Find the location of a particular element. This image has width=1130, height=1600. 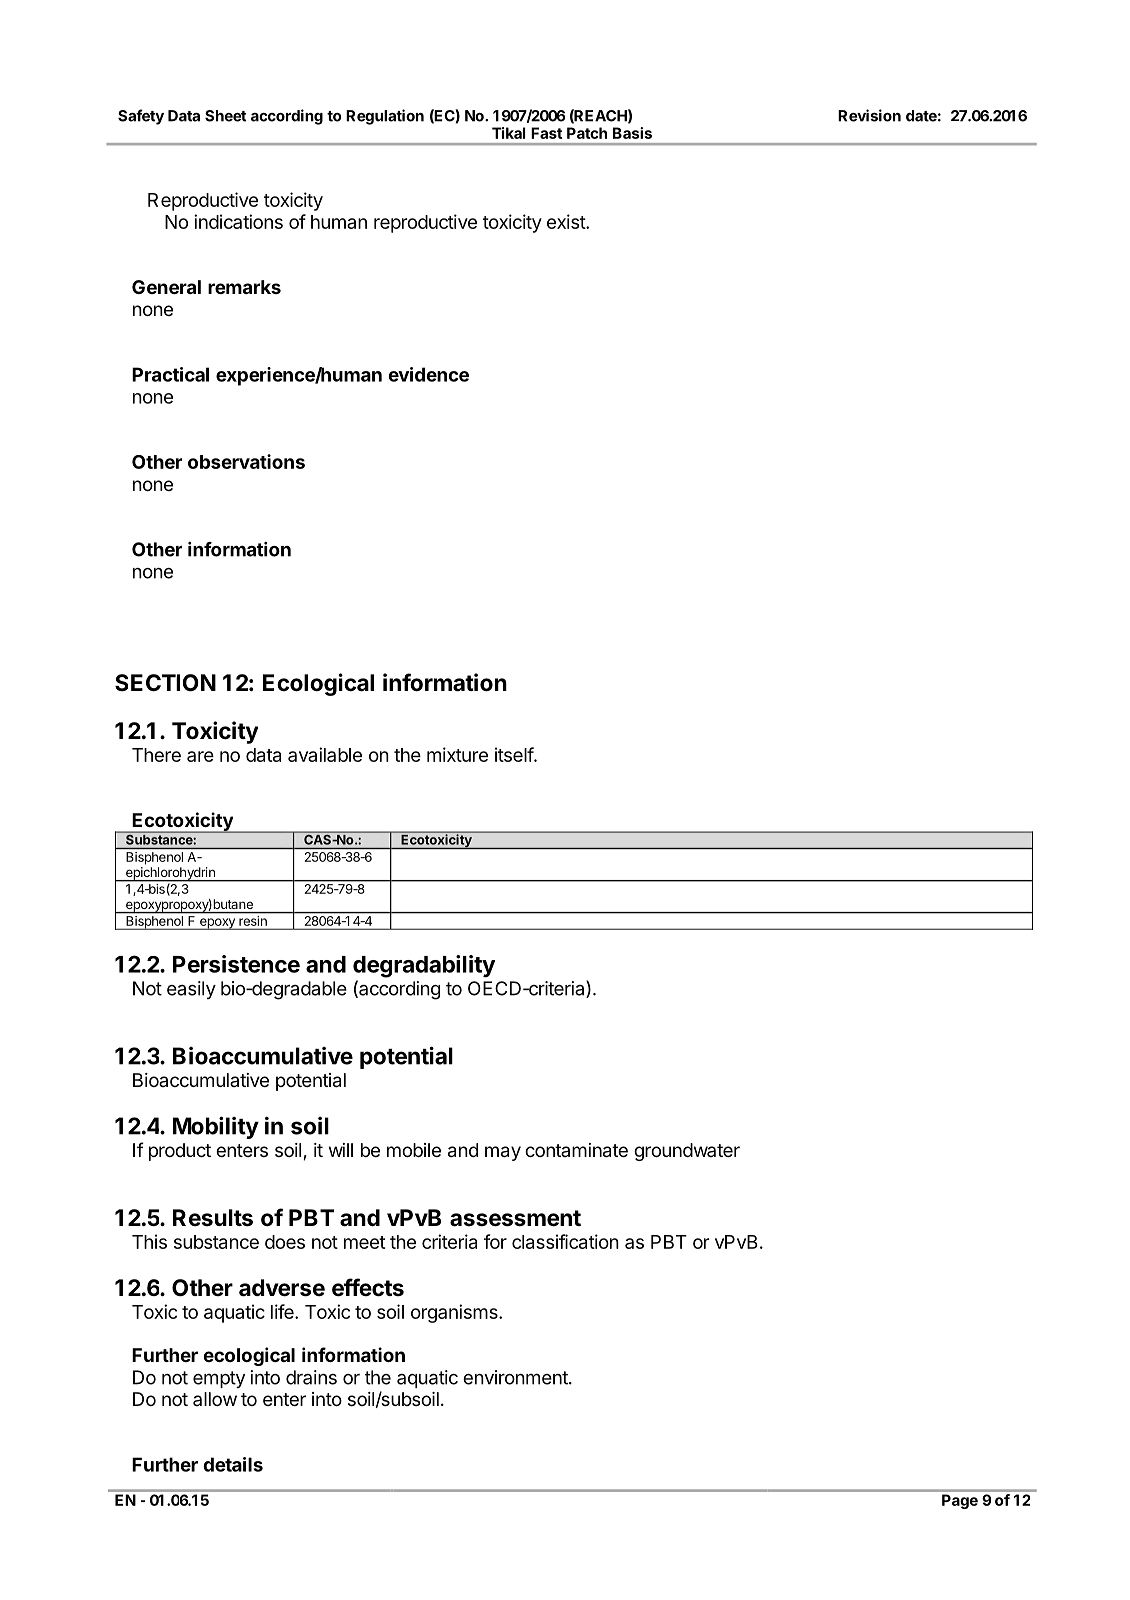

environment is located at coordinates (516, 1377).
